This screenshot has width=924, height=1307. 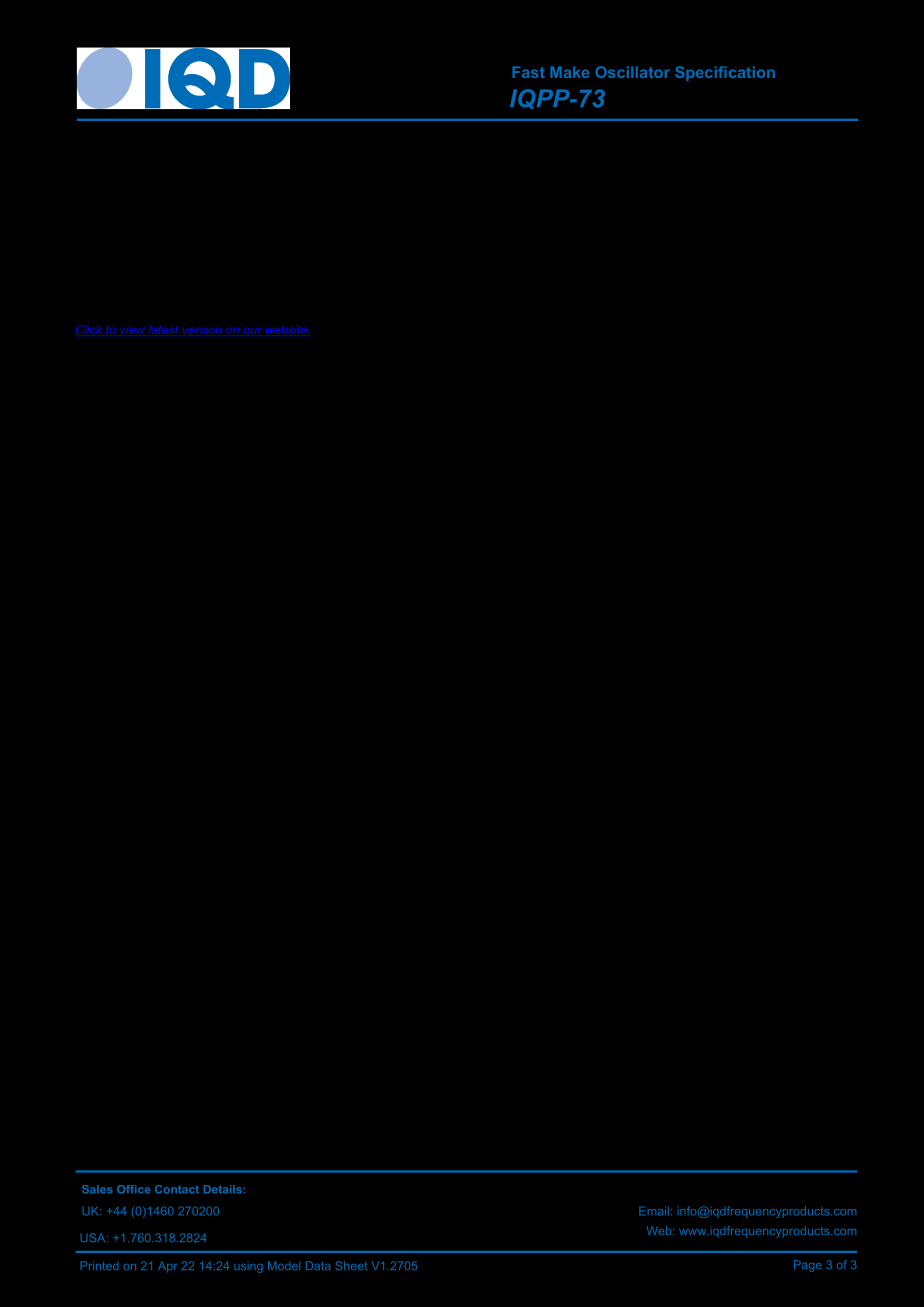 What do you see at coordinates (318, 1265) in the screenshot?
I see `Data` at bounding box center [318, 1265].
